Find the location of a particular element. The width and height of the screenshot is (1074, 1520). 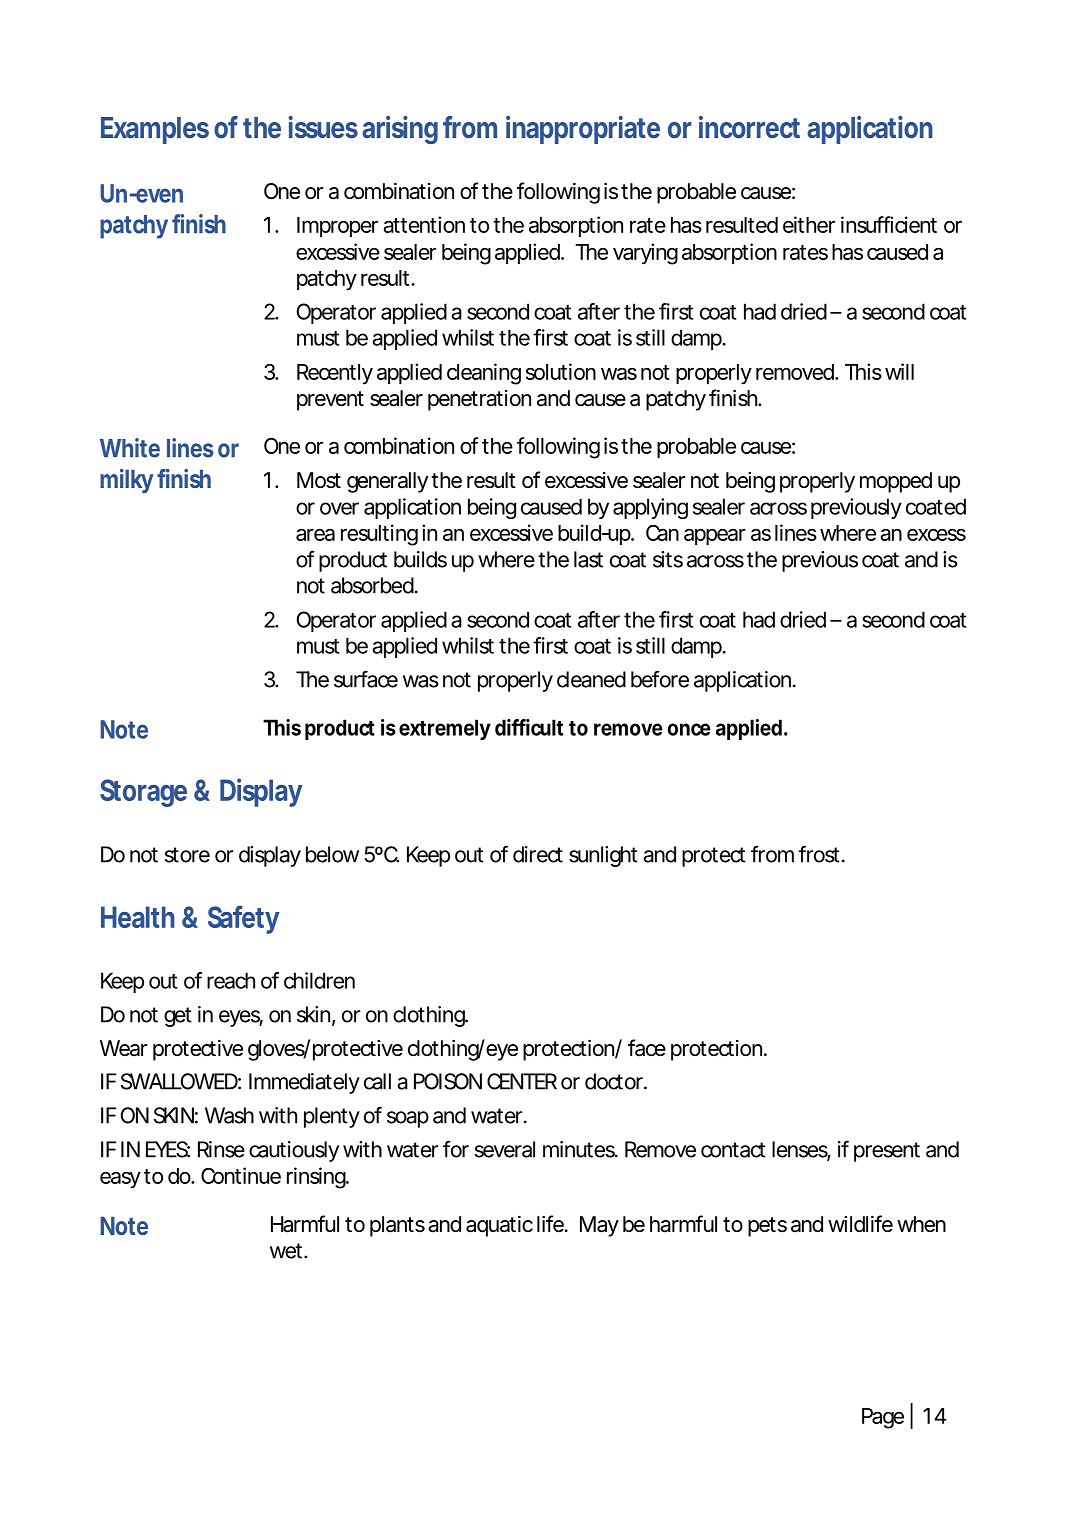

Continue is located at coordinates (241, 1175).
